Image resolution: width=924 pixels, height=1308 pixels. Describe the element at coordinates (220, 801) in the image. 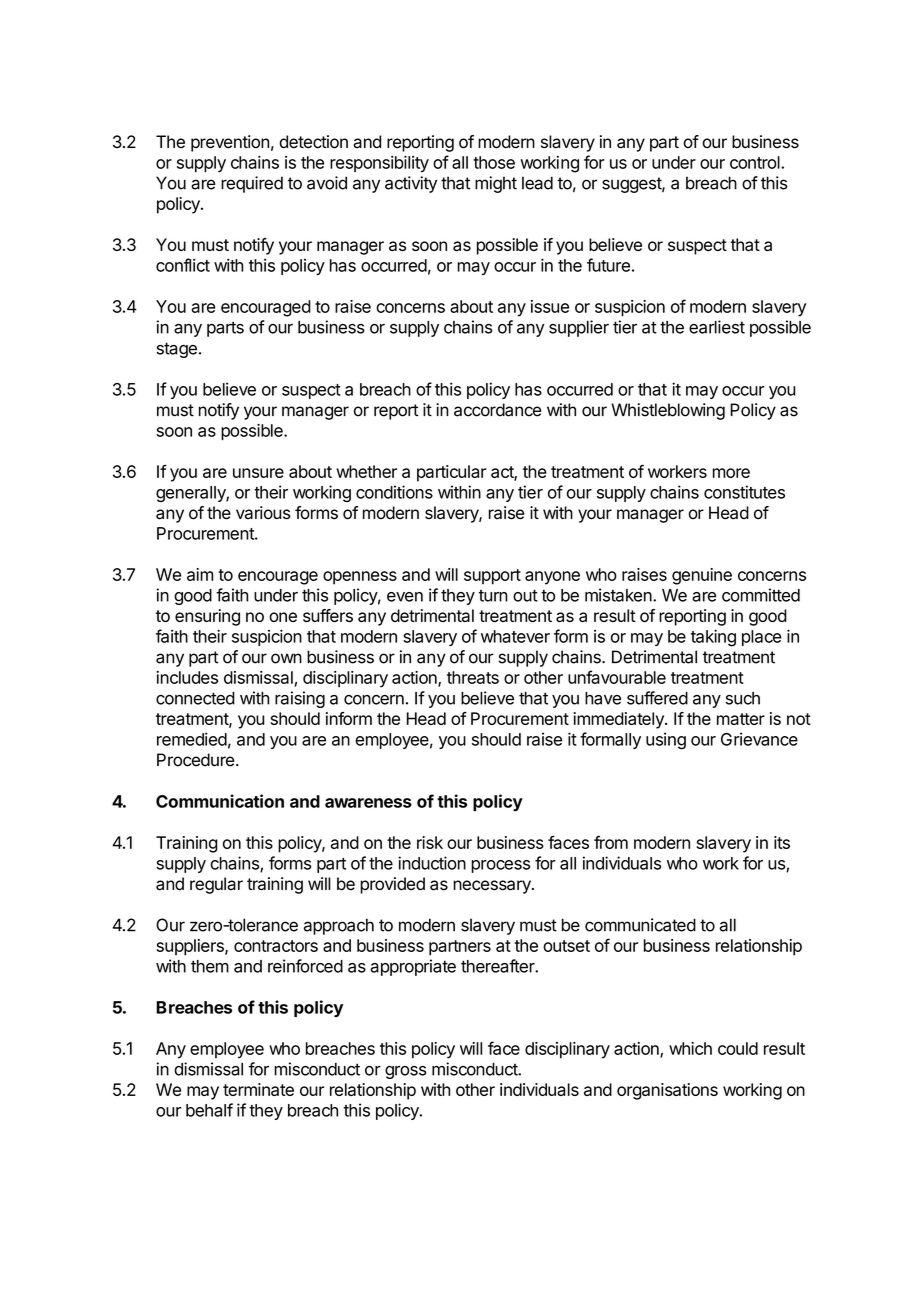

I see `Communication` at that location.
